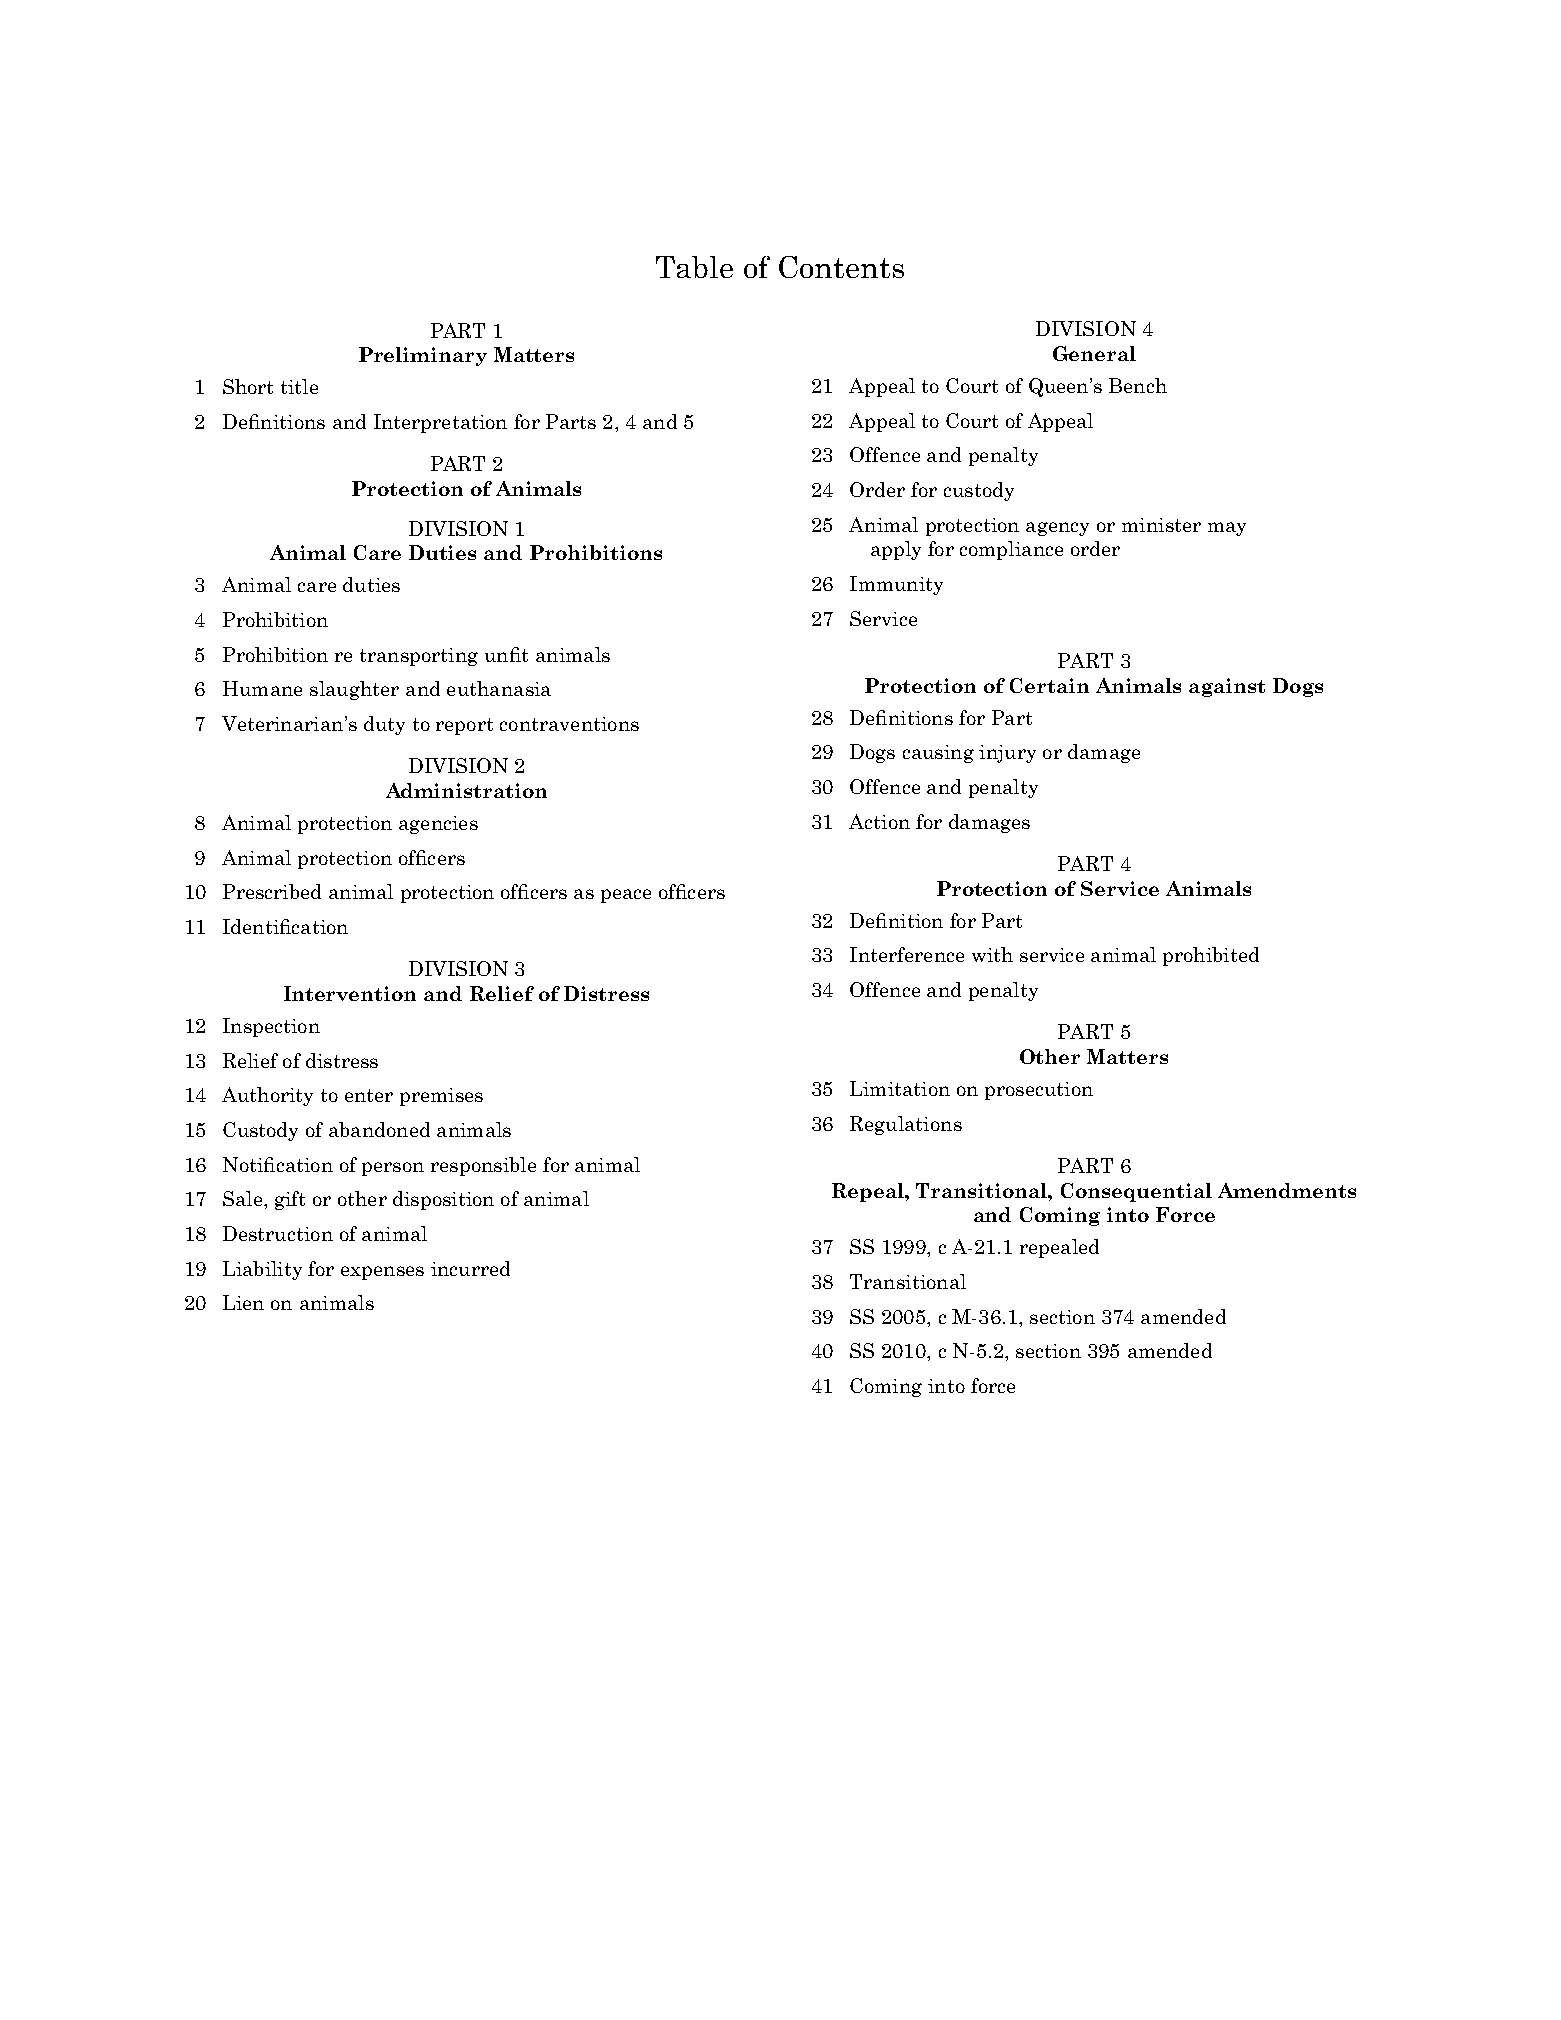  Describe the element at coordinates (1136, 1192) in the screenshot. I see `Consequential` at that location.
